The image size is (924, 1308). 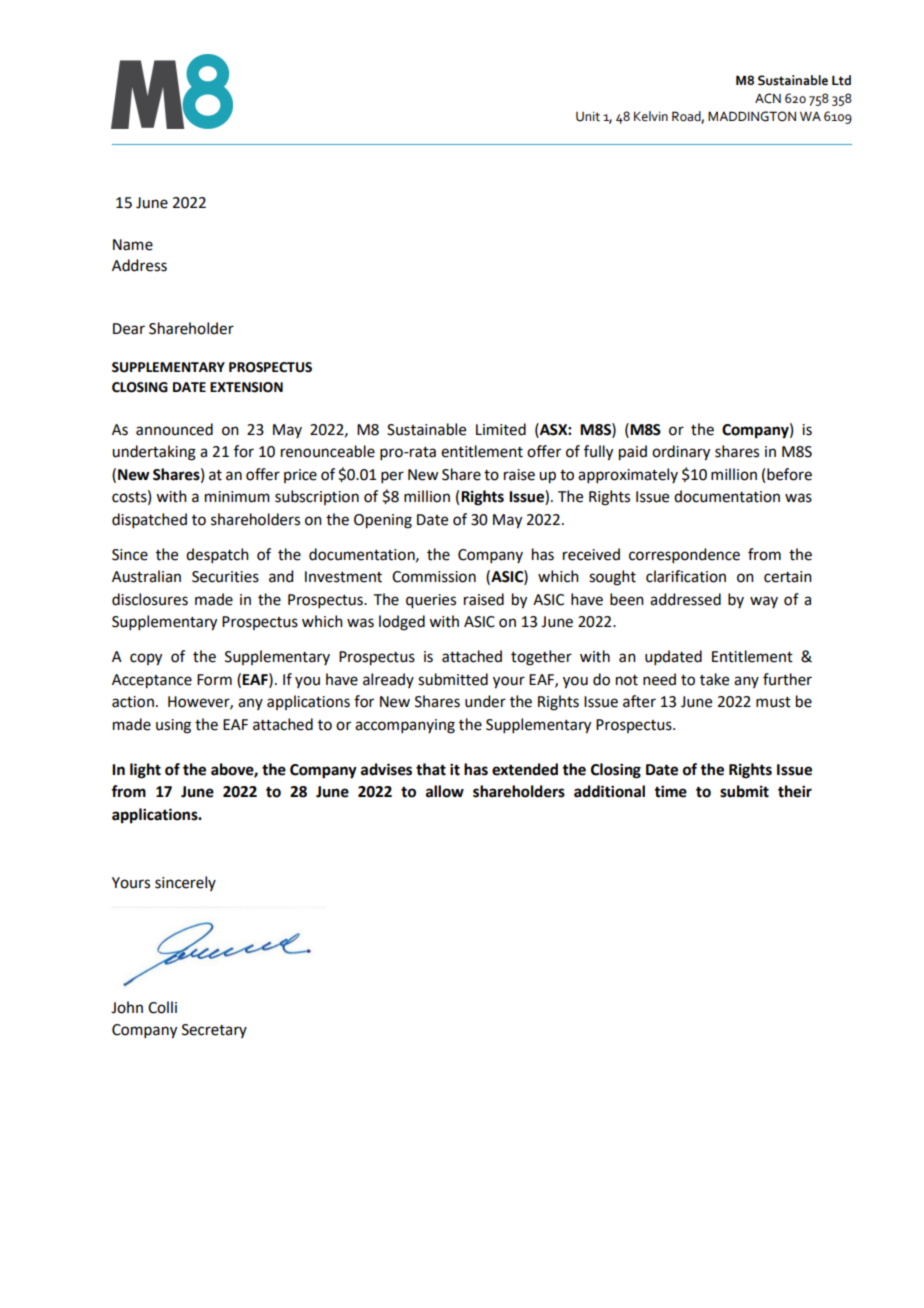 I want to click on Limited, so click(x=501, y=429).
